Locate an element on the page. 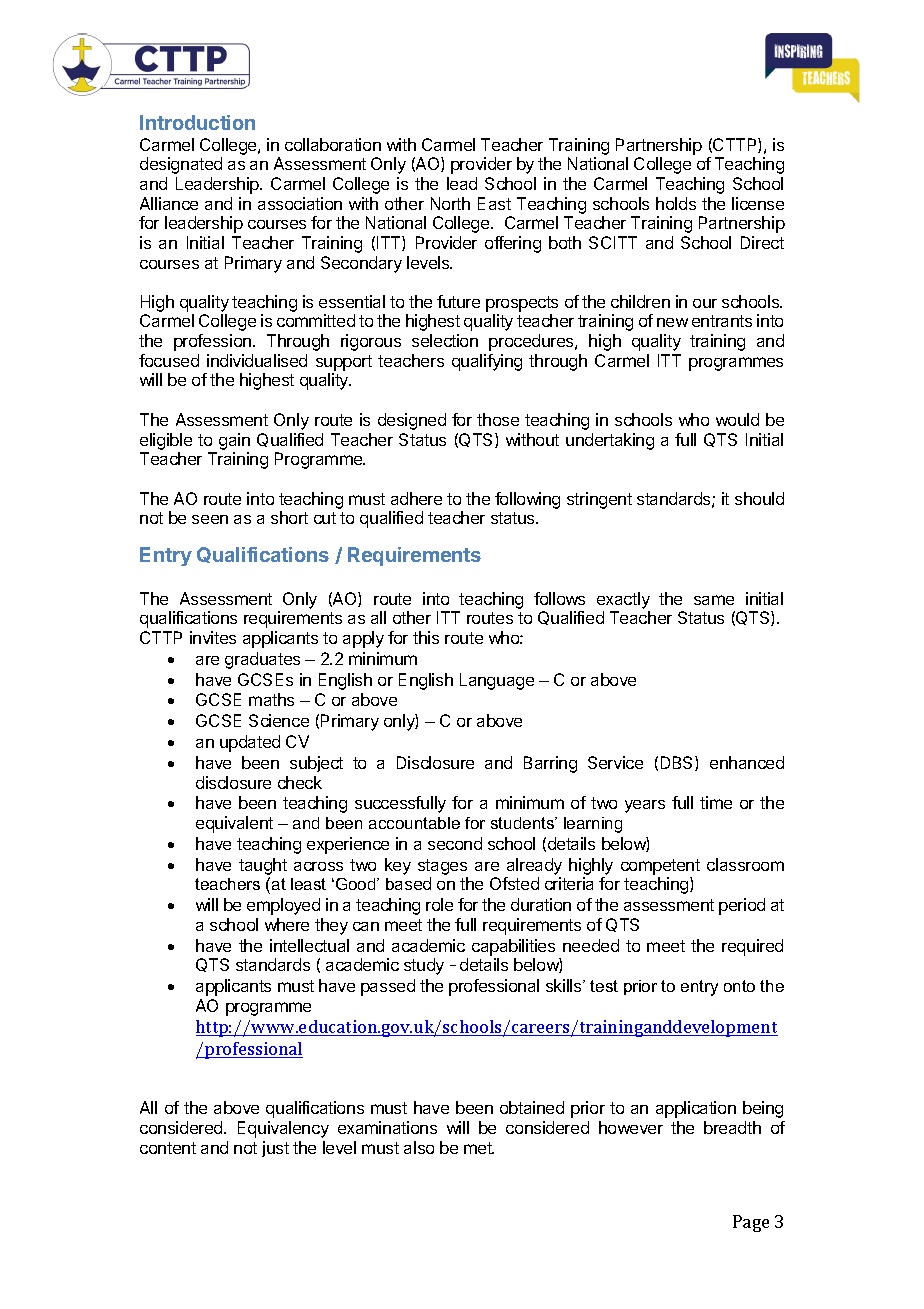  those is located at coordinates (498, 419).
